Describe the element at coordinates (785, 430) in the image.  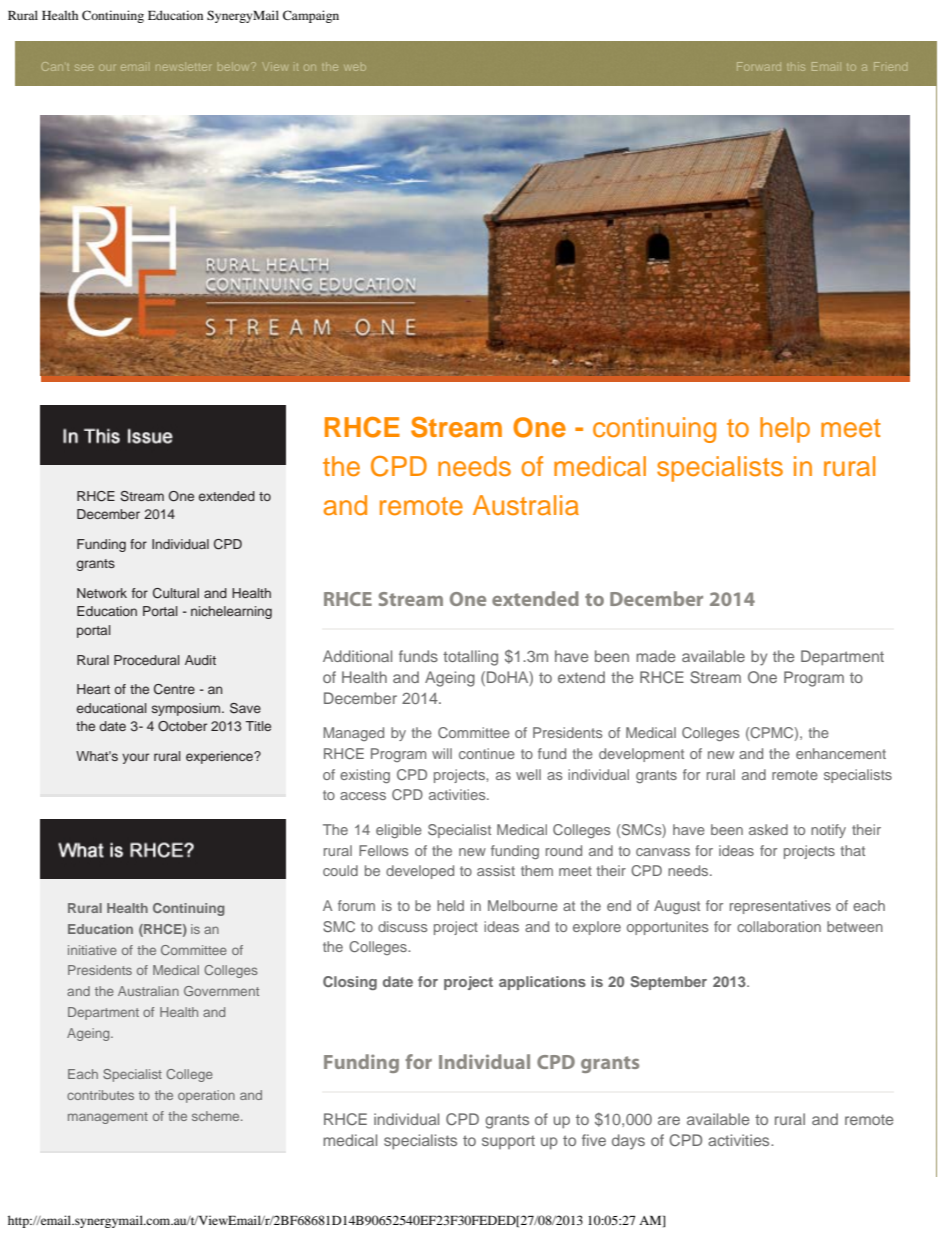
I see `help` at that location.
